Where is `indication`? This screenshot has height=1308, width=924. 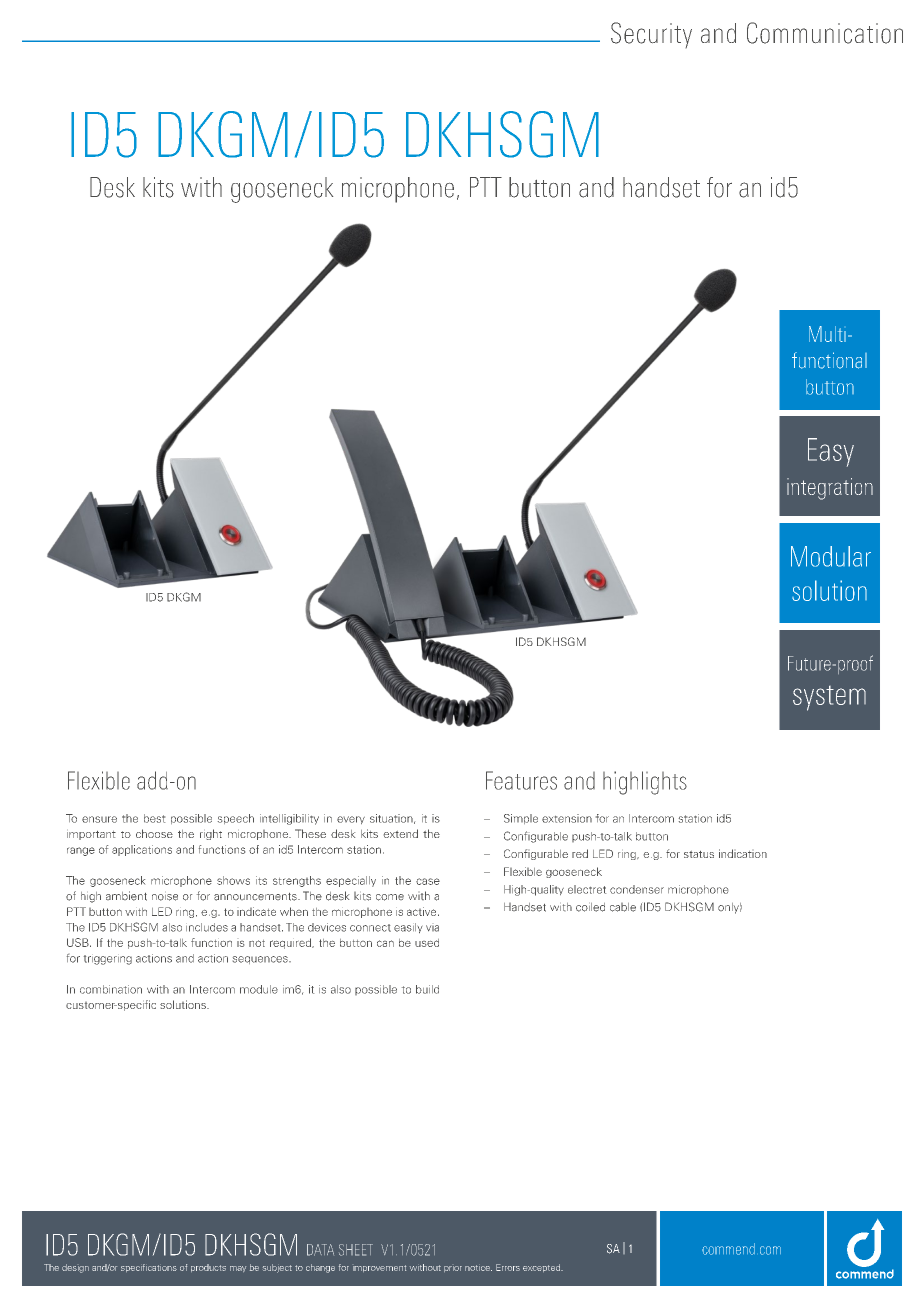 indication is located at coordinates (743, 853).
